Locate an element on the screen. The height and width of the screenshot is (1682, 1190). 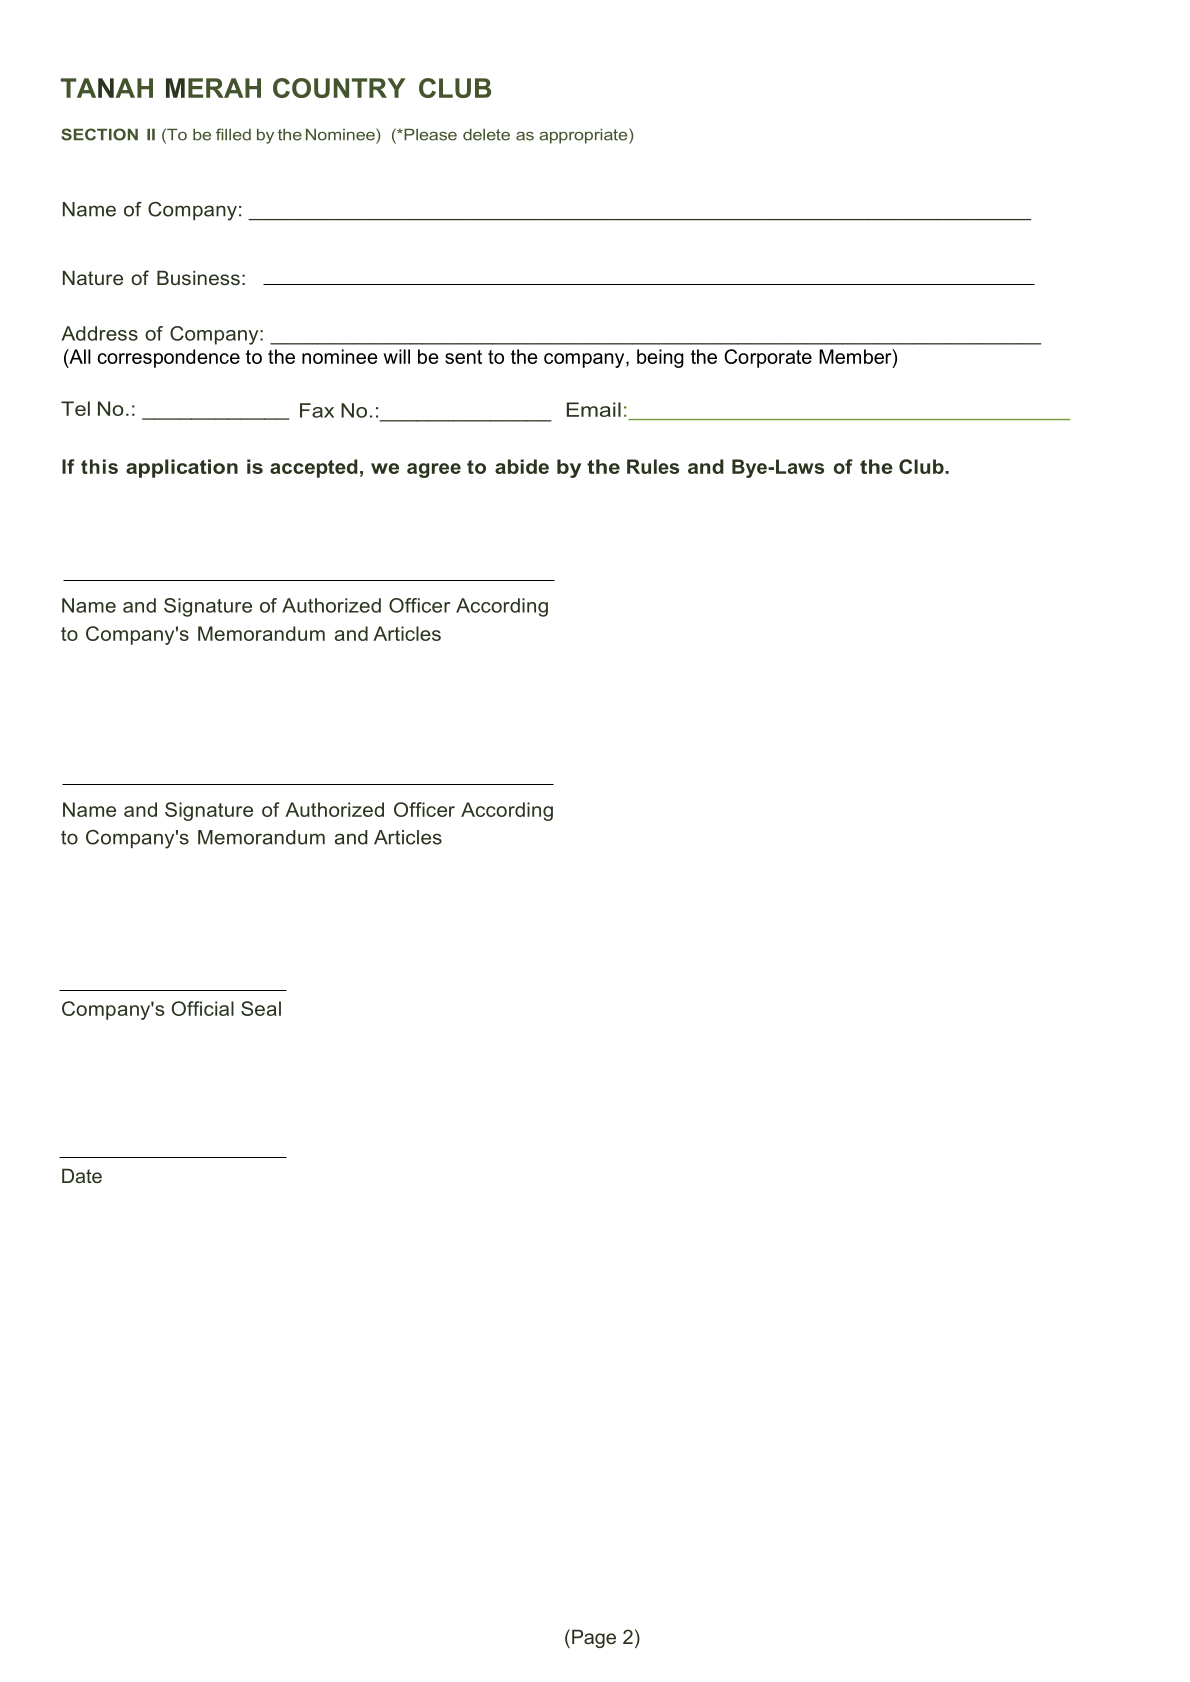
Date is located at coordinates (82, 1175).
